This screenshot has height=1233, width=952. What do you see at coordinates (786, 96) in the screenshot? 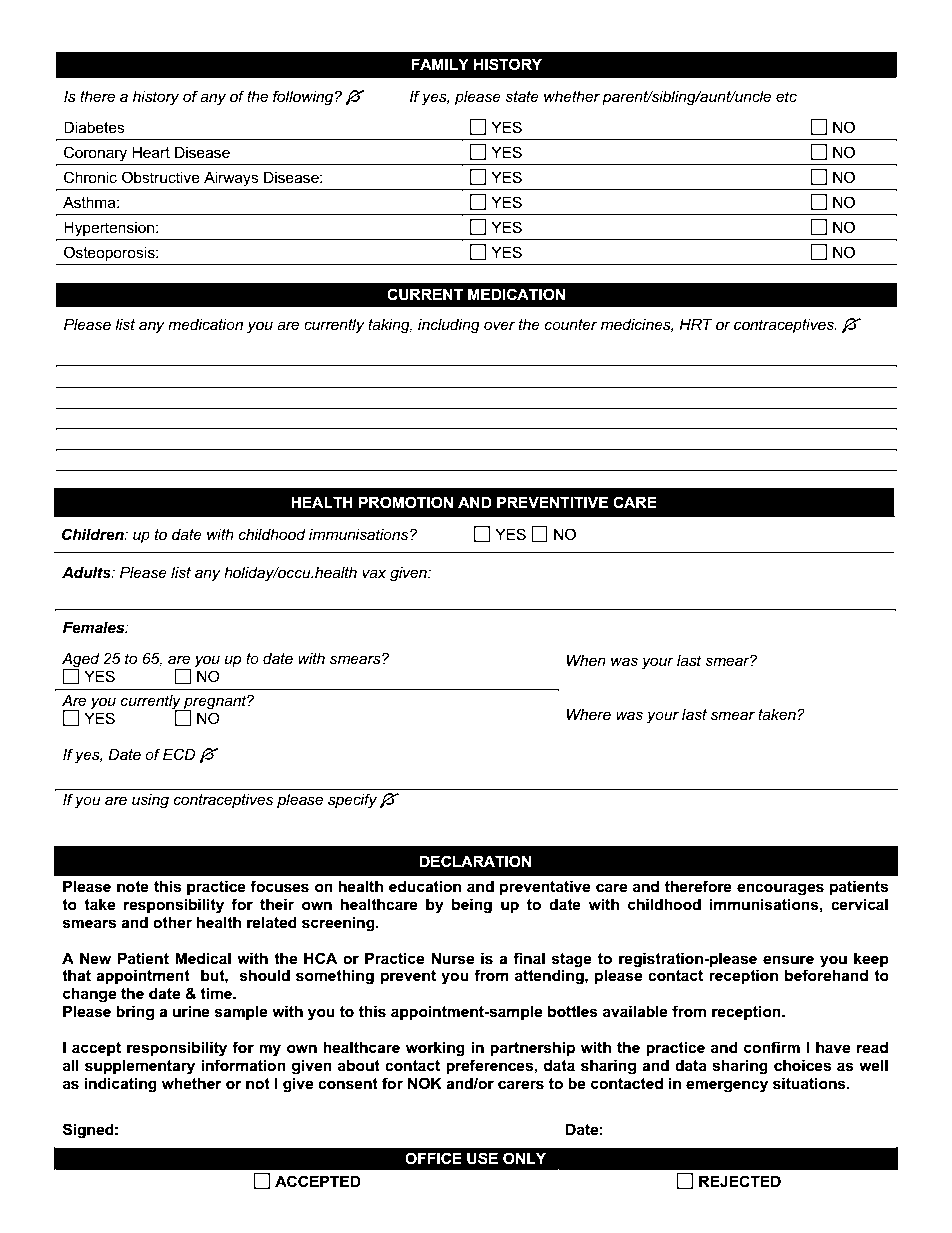
I see `etc` at bounding box center [786, 96].
